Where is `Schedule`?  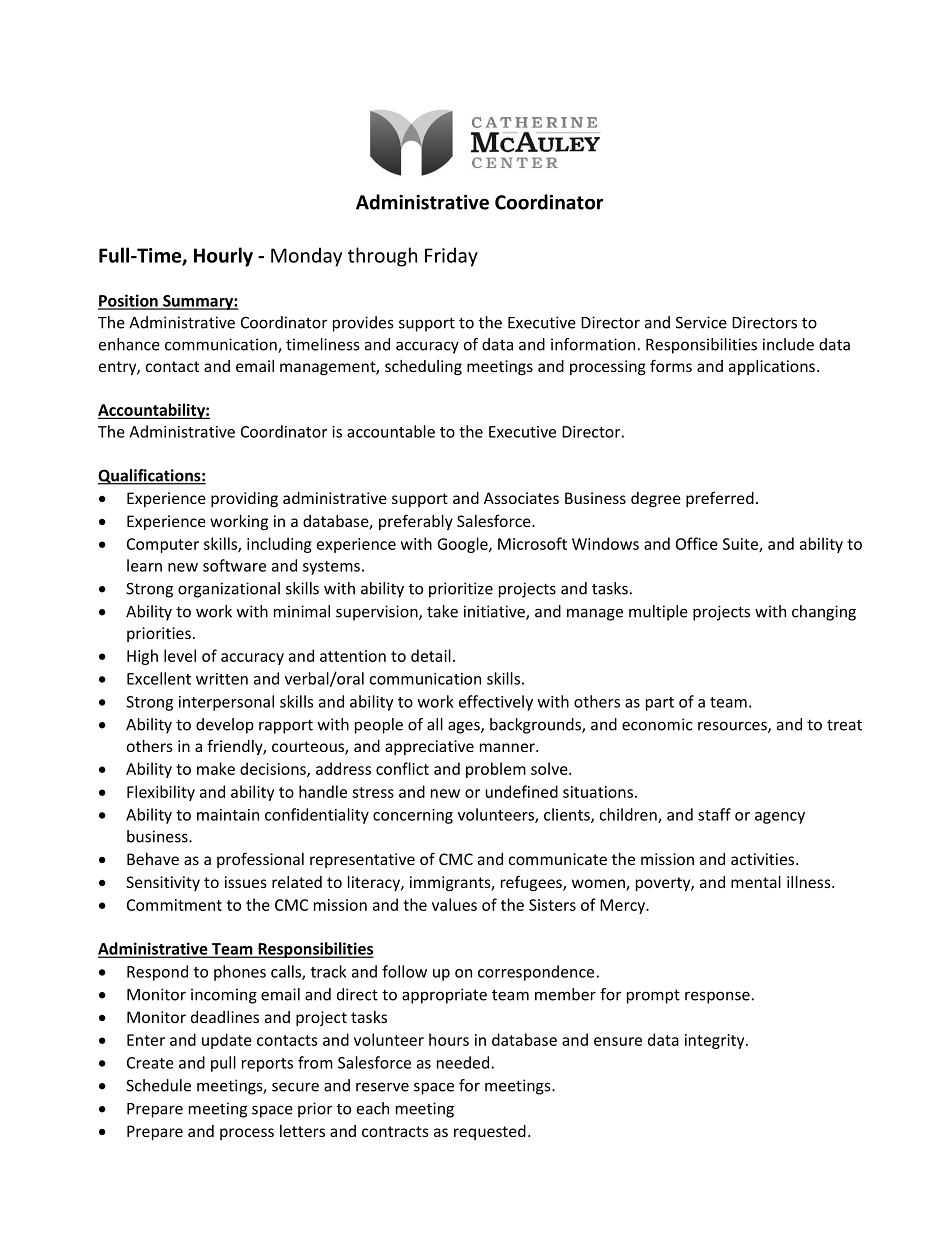
Schedule is located at coordinates (158, 1085).
